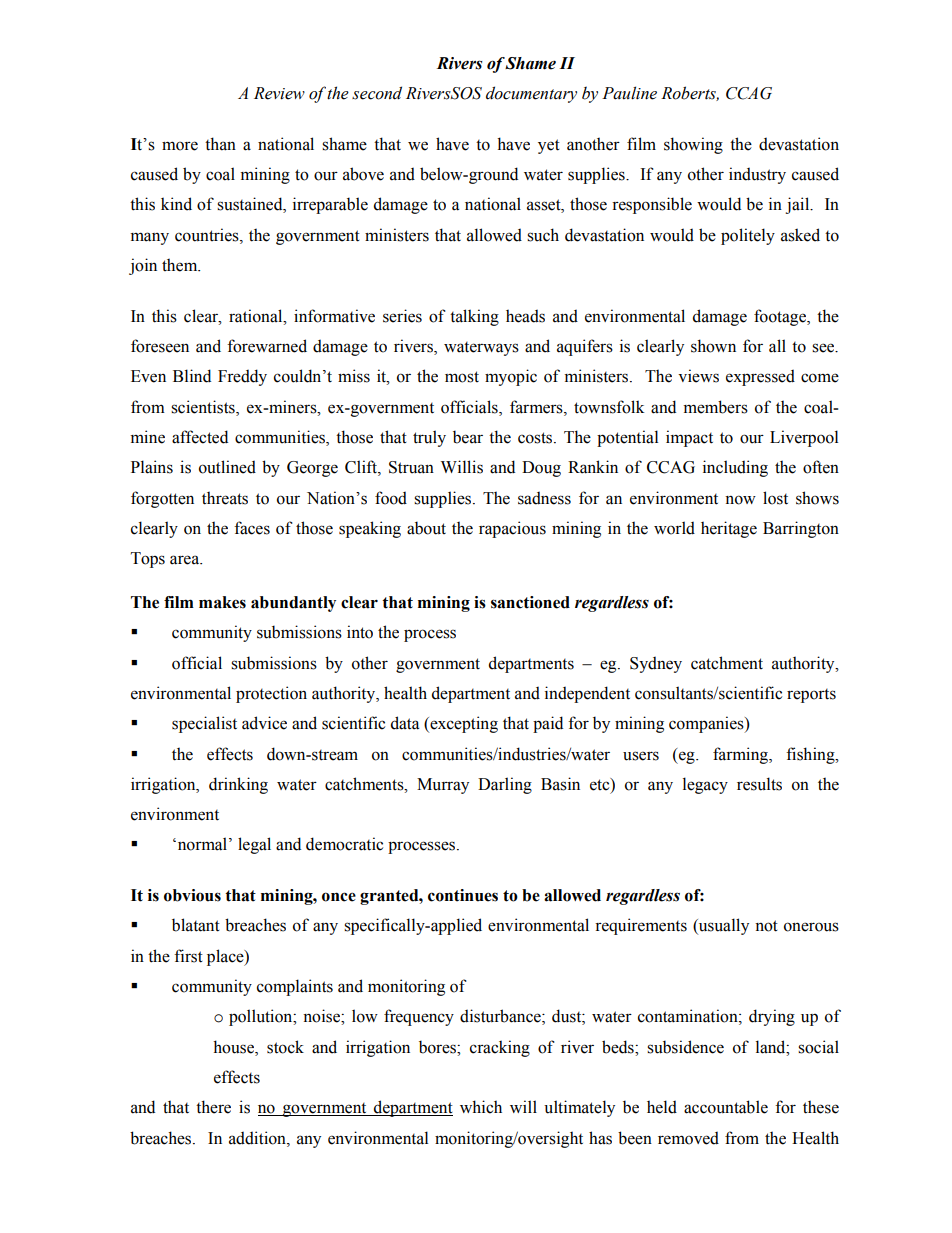 The height and width of the page is (1233, 952). Describe the element at coordinates (213, 1107) in the page. I see `there` at that location.
